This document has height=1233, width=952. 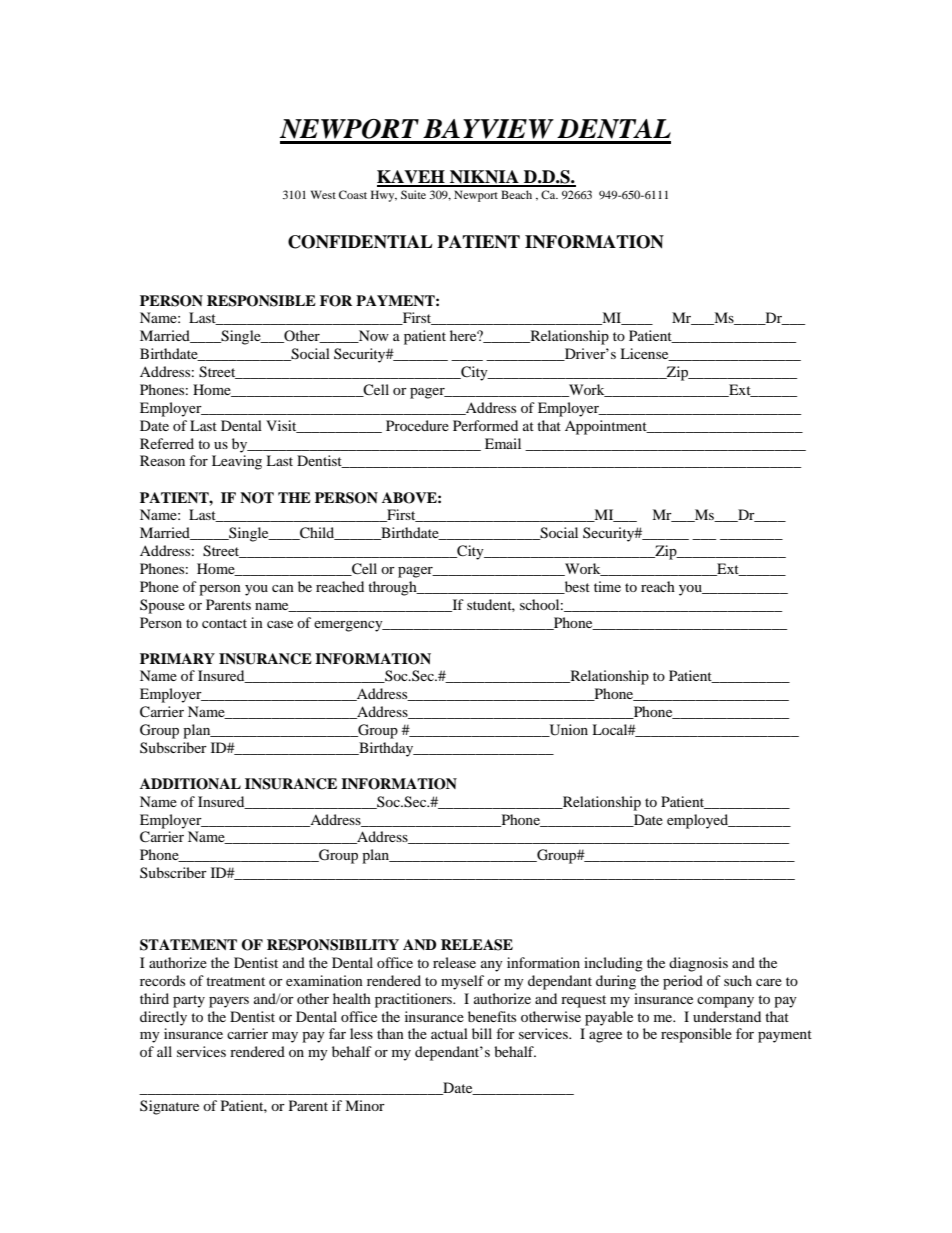 What do you see at coordinates (169, 1107) in the document?
I see `Signature` at bounding box center [169, 1107].
